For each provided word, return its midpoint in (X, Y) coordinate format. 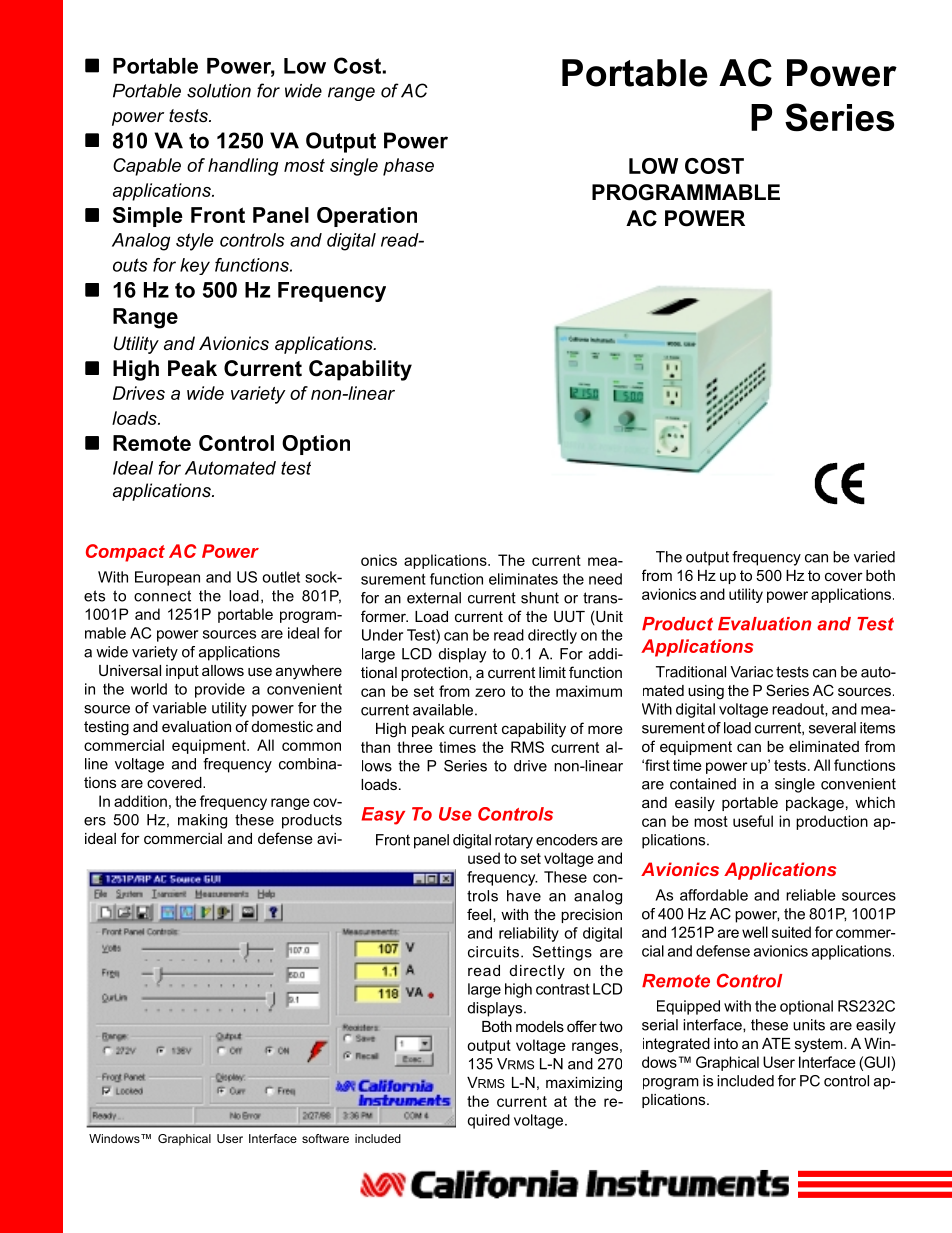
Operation (367, 217)
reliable (811, 895)
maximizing (584, 1084)
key (195, 266)
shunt (540, 598)
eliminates (523, 579)
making (202, 821)
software (325, 1138)
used (484, 858)
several (832, 728)
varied (874, 557)
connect (162, 596)
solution (219, 91)
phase (408, 167)
